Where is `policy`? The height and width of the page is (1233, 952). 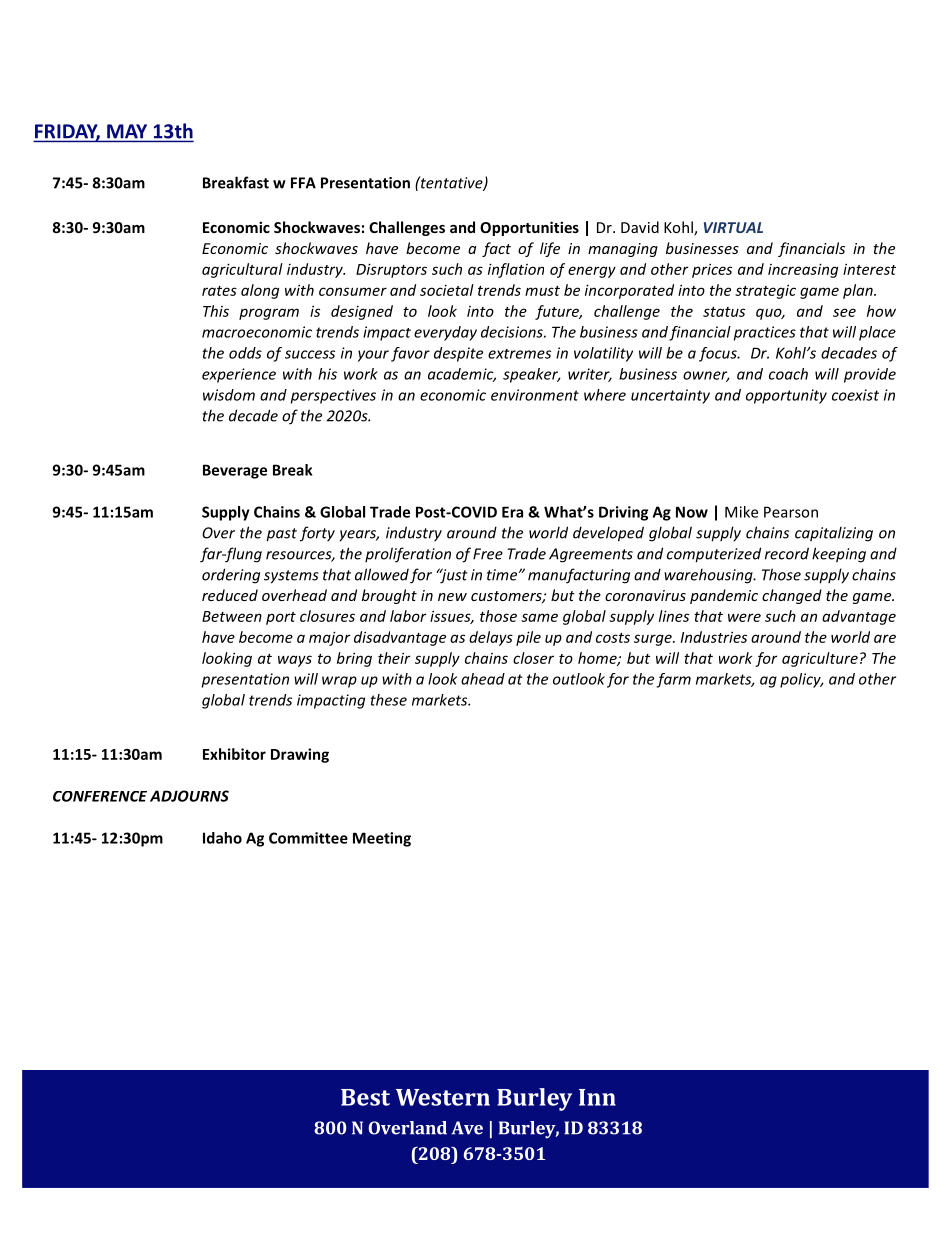 policy is located at coordinates (801, 680).
